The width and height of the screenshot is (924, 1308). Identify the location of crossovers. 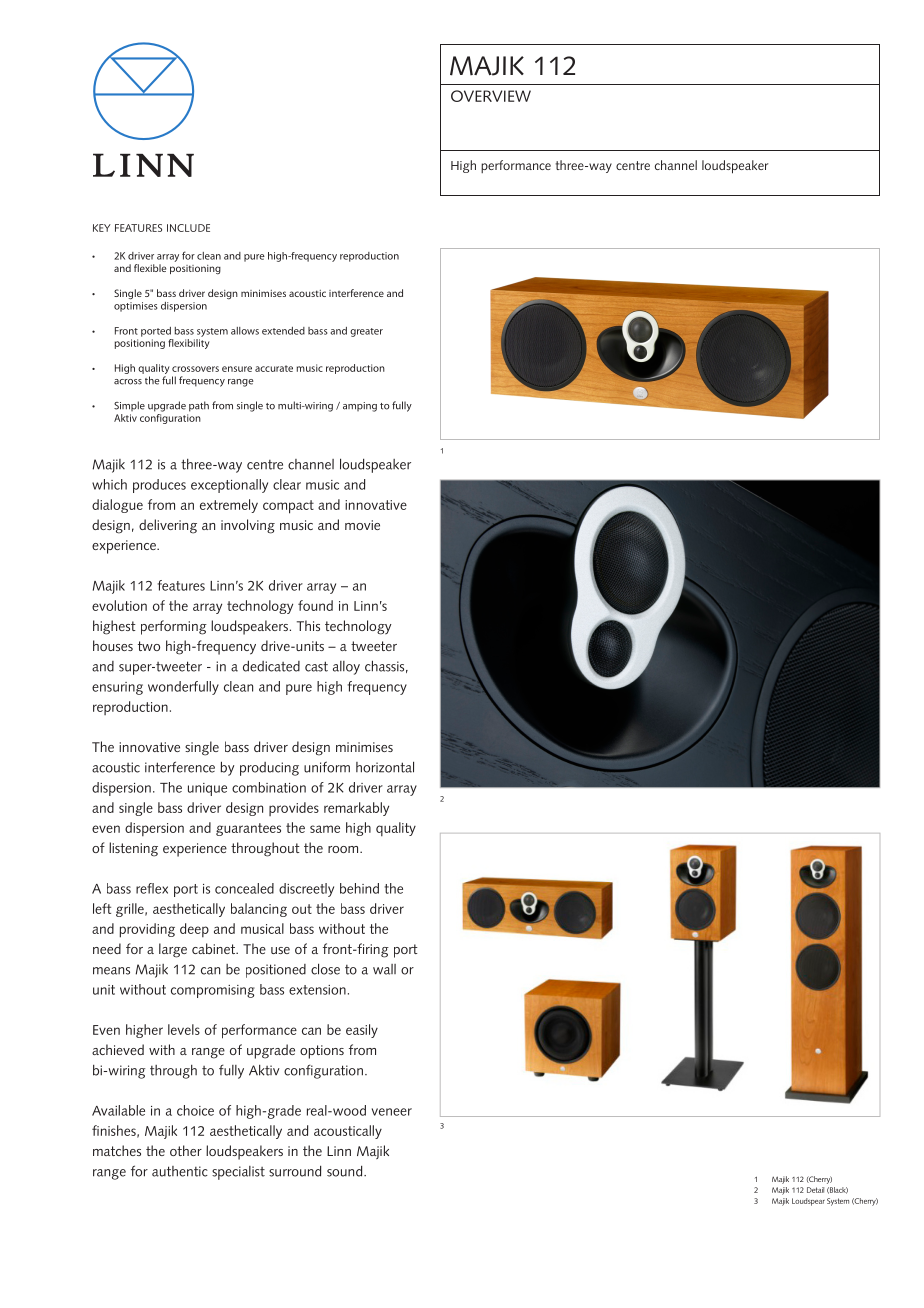
(195, 369).
